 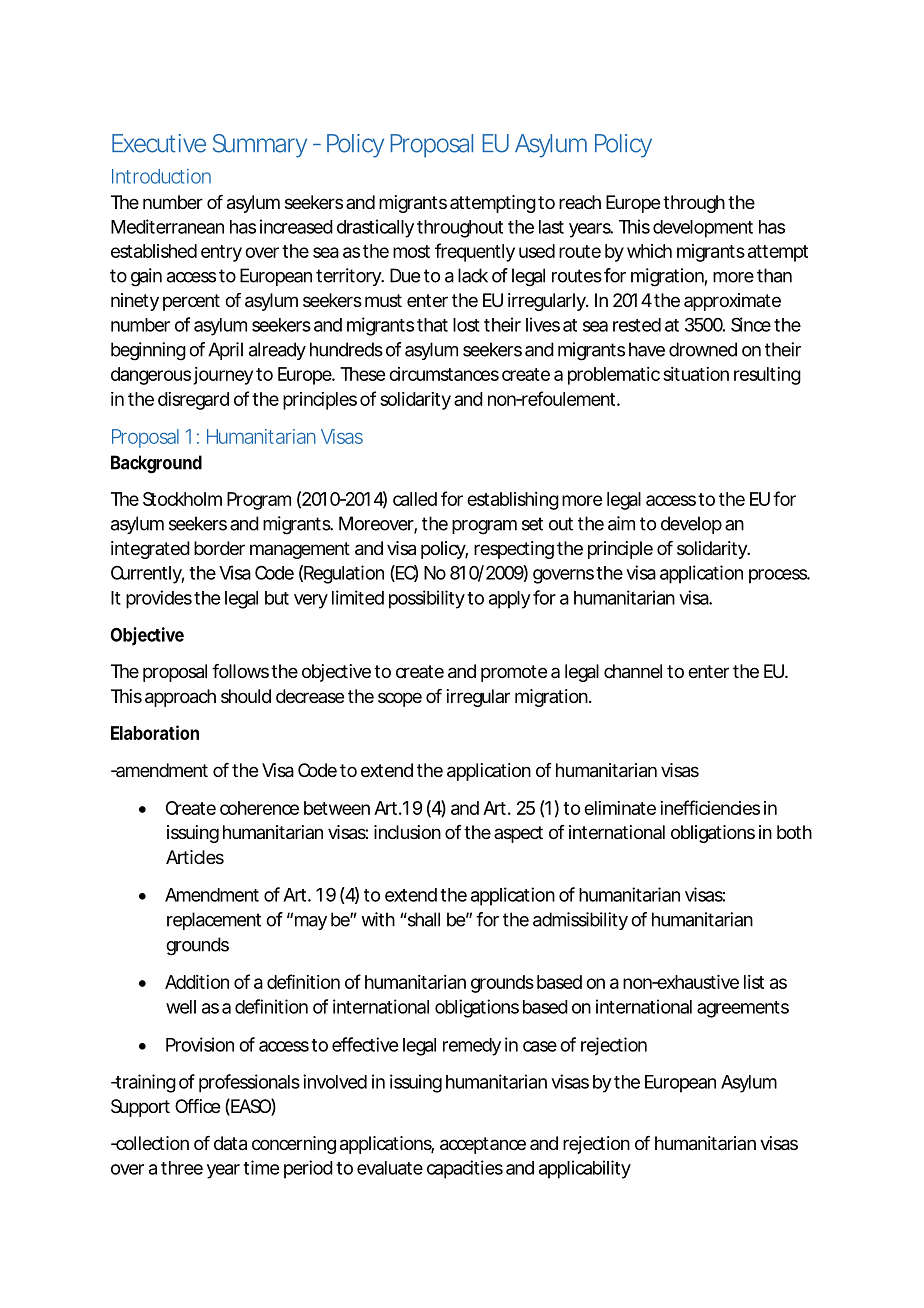 What do you see at coordinates (710, 807) in the document?
I see `inefficiencies` at bounding box center [710, 807].
